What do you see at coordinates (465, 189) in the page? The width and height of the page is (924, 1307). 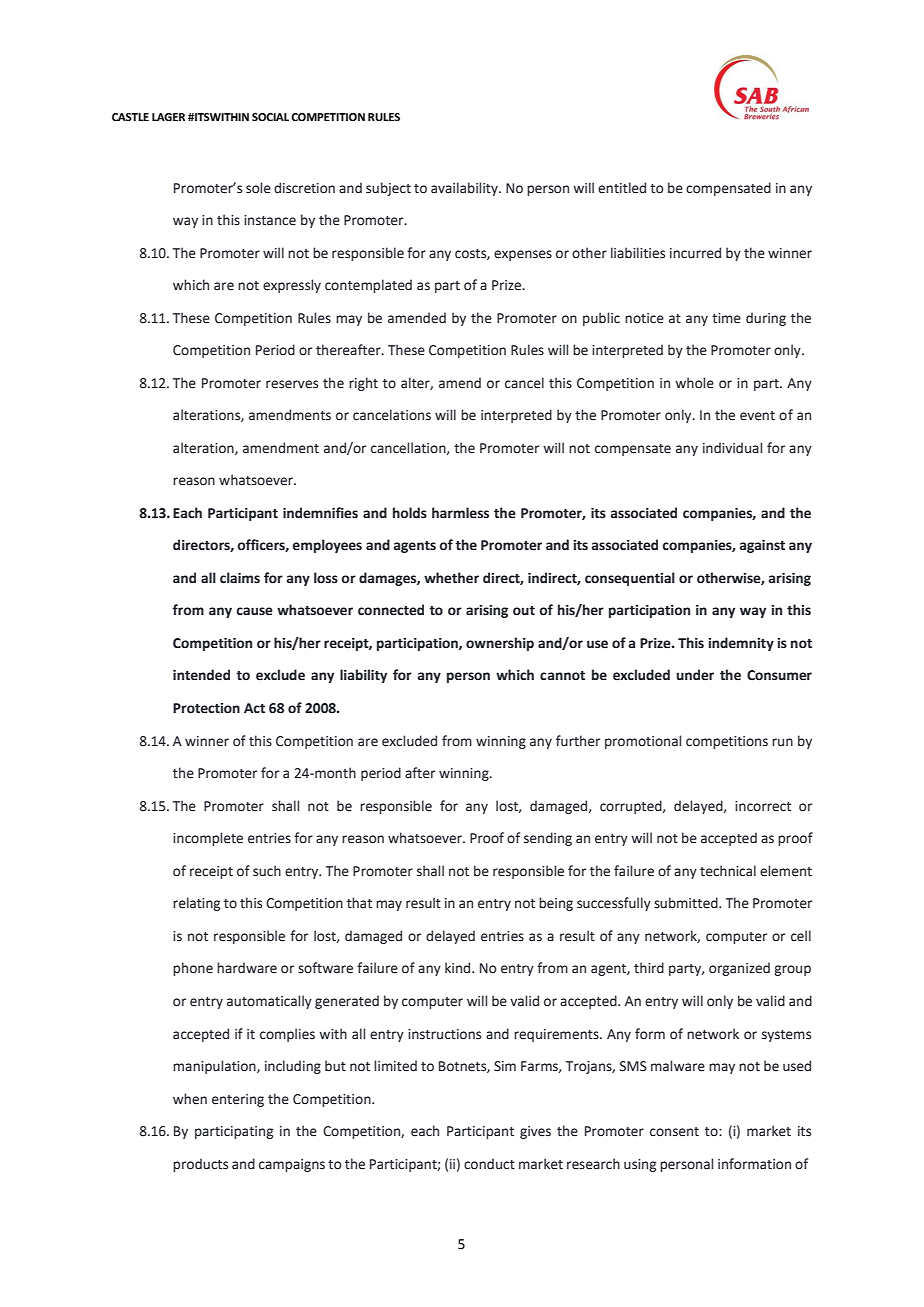 I see `availability` at bounding box center [465, 189].
